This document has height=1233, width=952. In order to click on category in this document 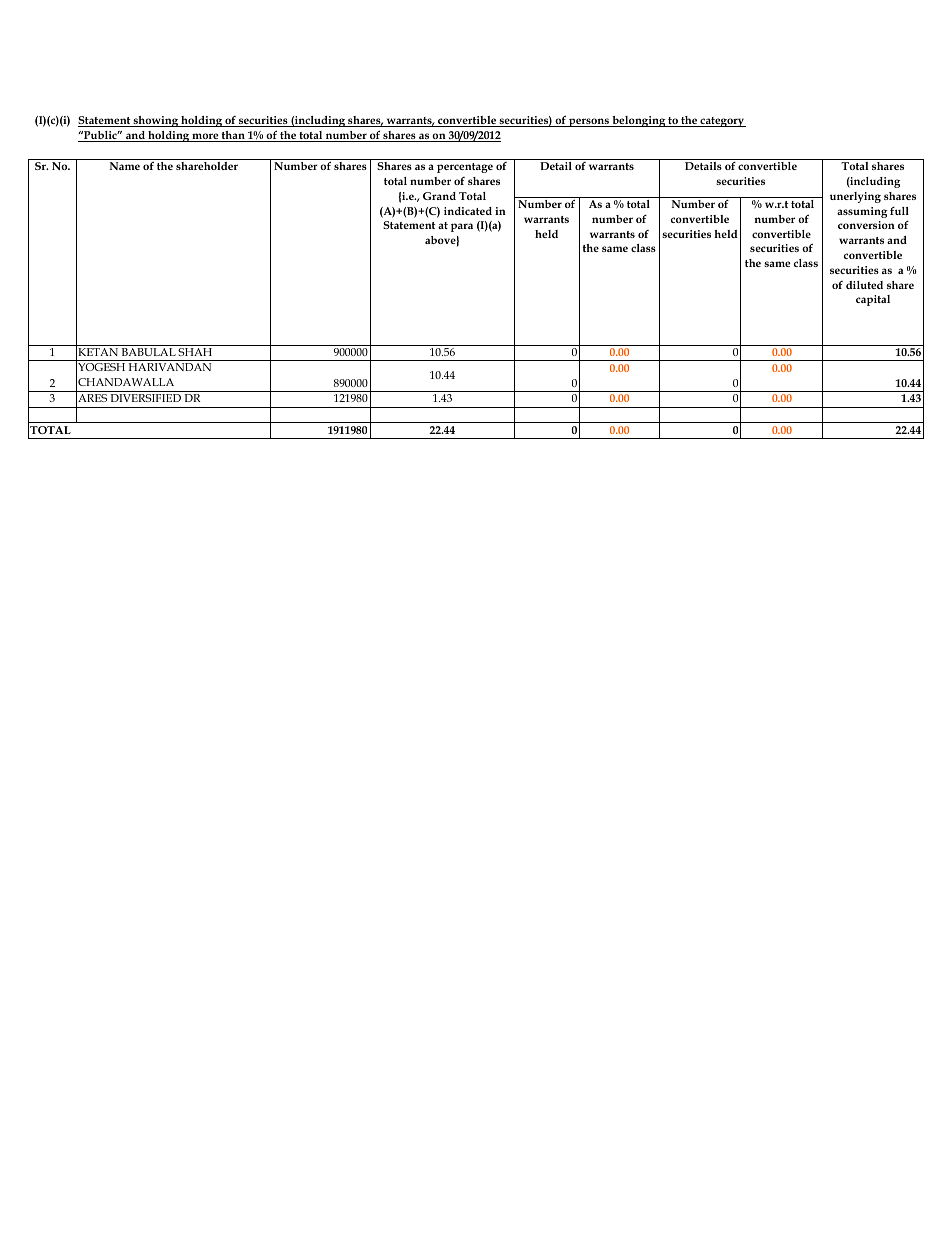, I will do `click(722, 122)`.
